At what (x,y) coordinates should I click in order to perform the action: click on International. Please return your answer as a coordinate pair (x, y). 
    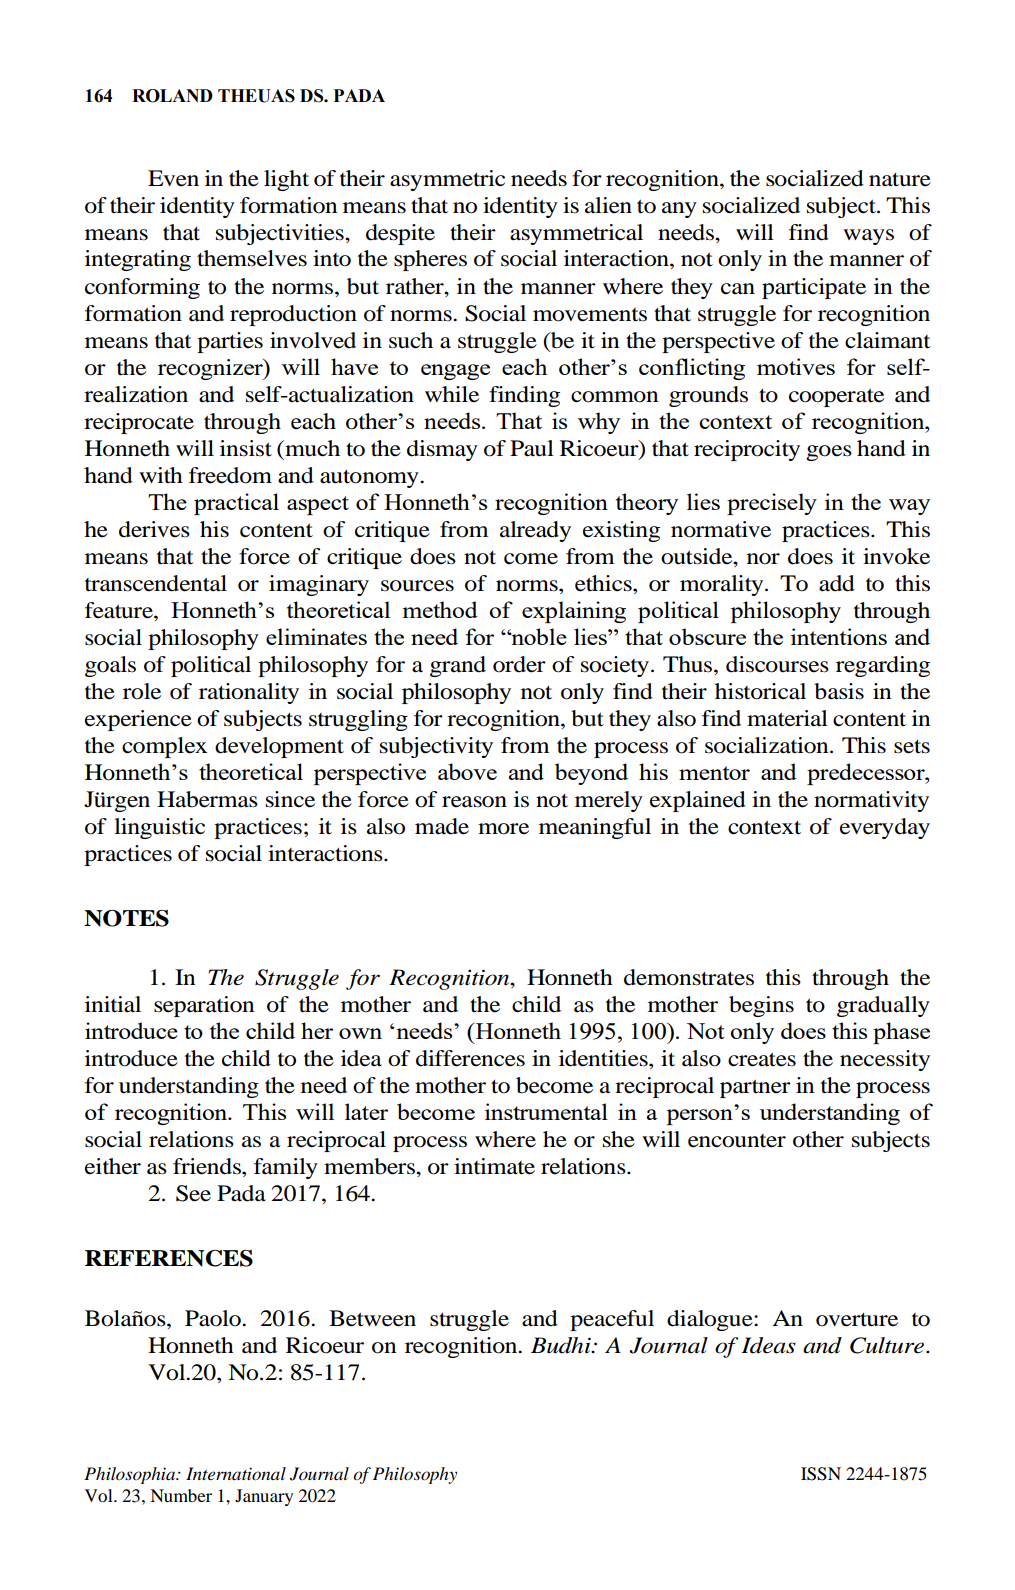
    Looking at the image, I should click on (236, 1474).
